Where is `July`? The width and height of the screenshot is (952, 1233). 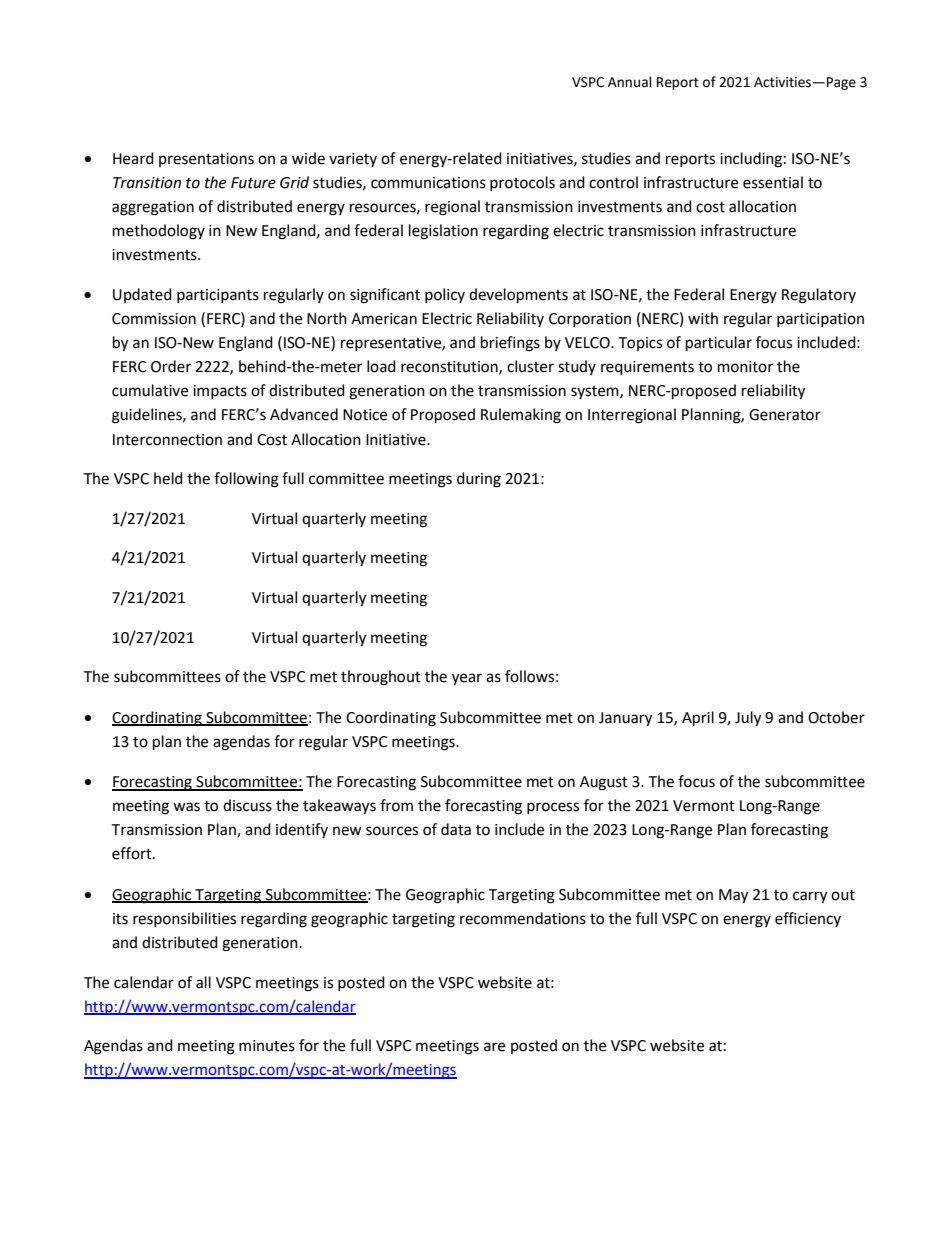 July is located at coordinates (748, 719).
